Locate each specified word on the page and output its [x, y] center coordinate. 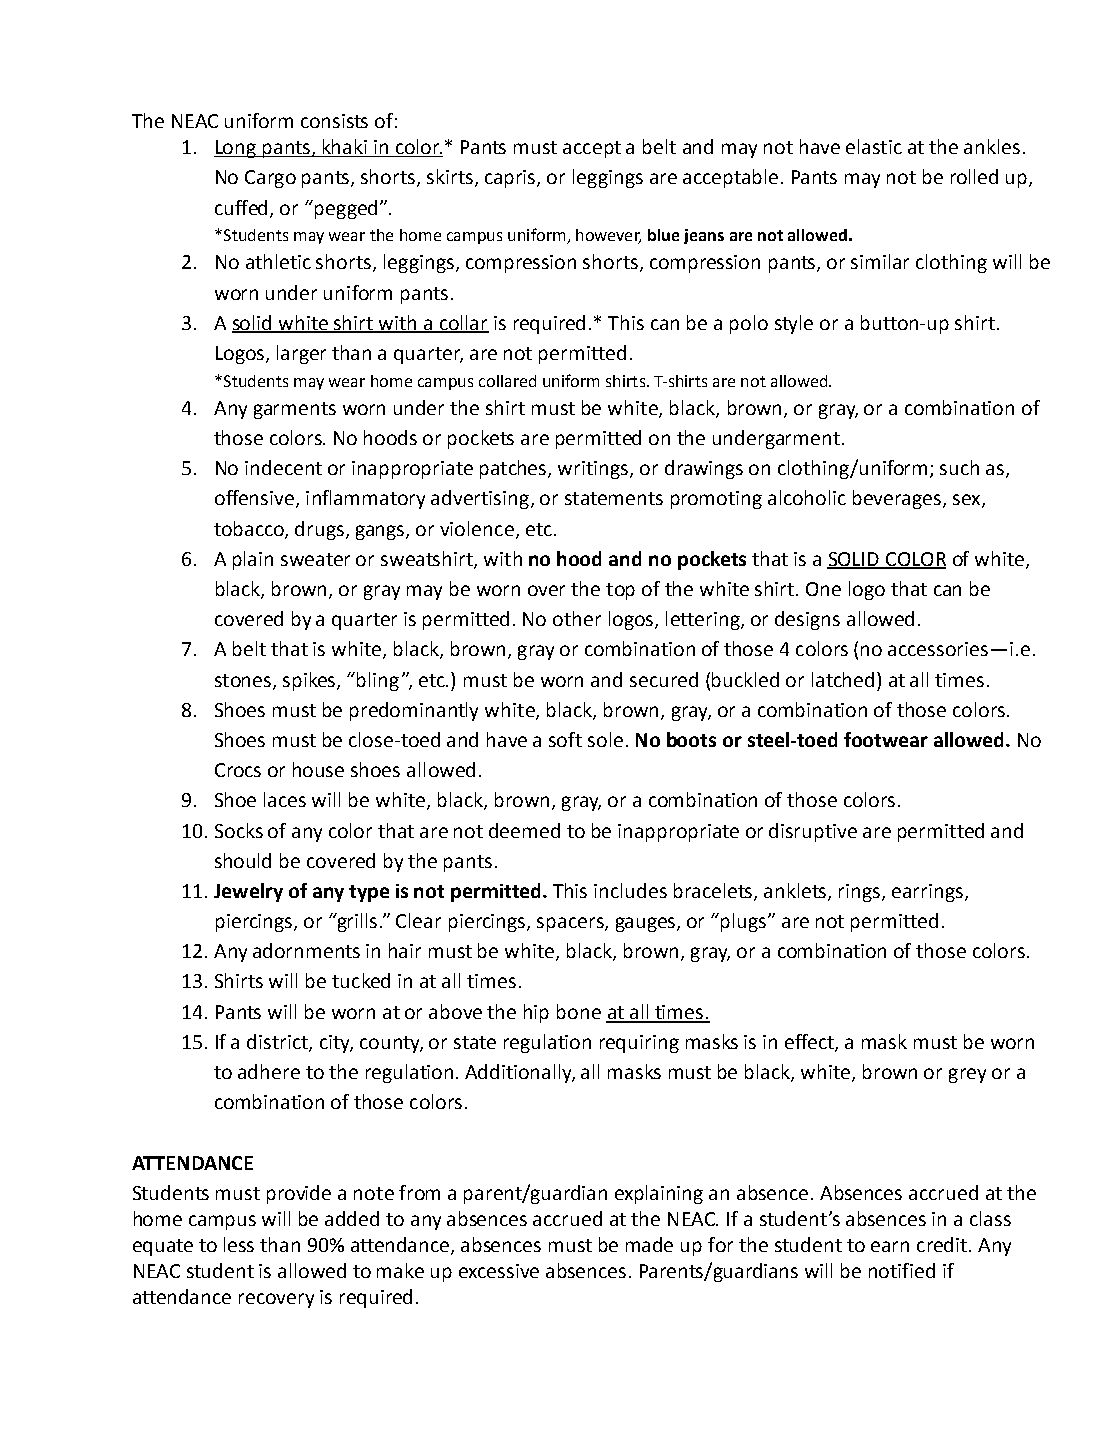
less [239, 1244]
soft [565, 739]
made [649, 1244]
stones [244, 681]
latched [843, 679]
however [608, 236]
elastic [874, 146]
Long [236, 149]
